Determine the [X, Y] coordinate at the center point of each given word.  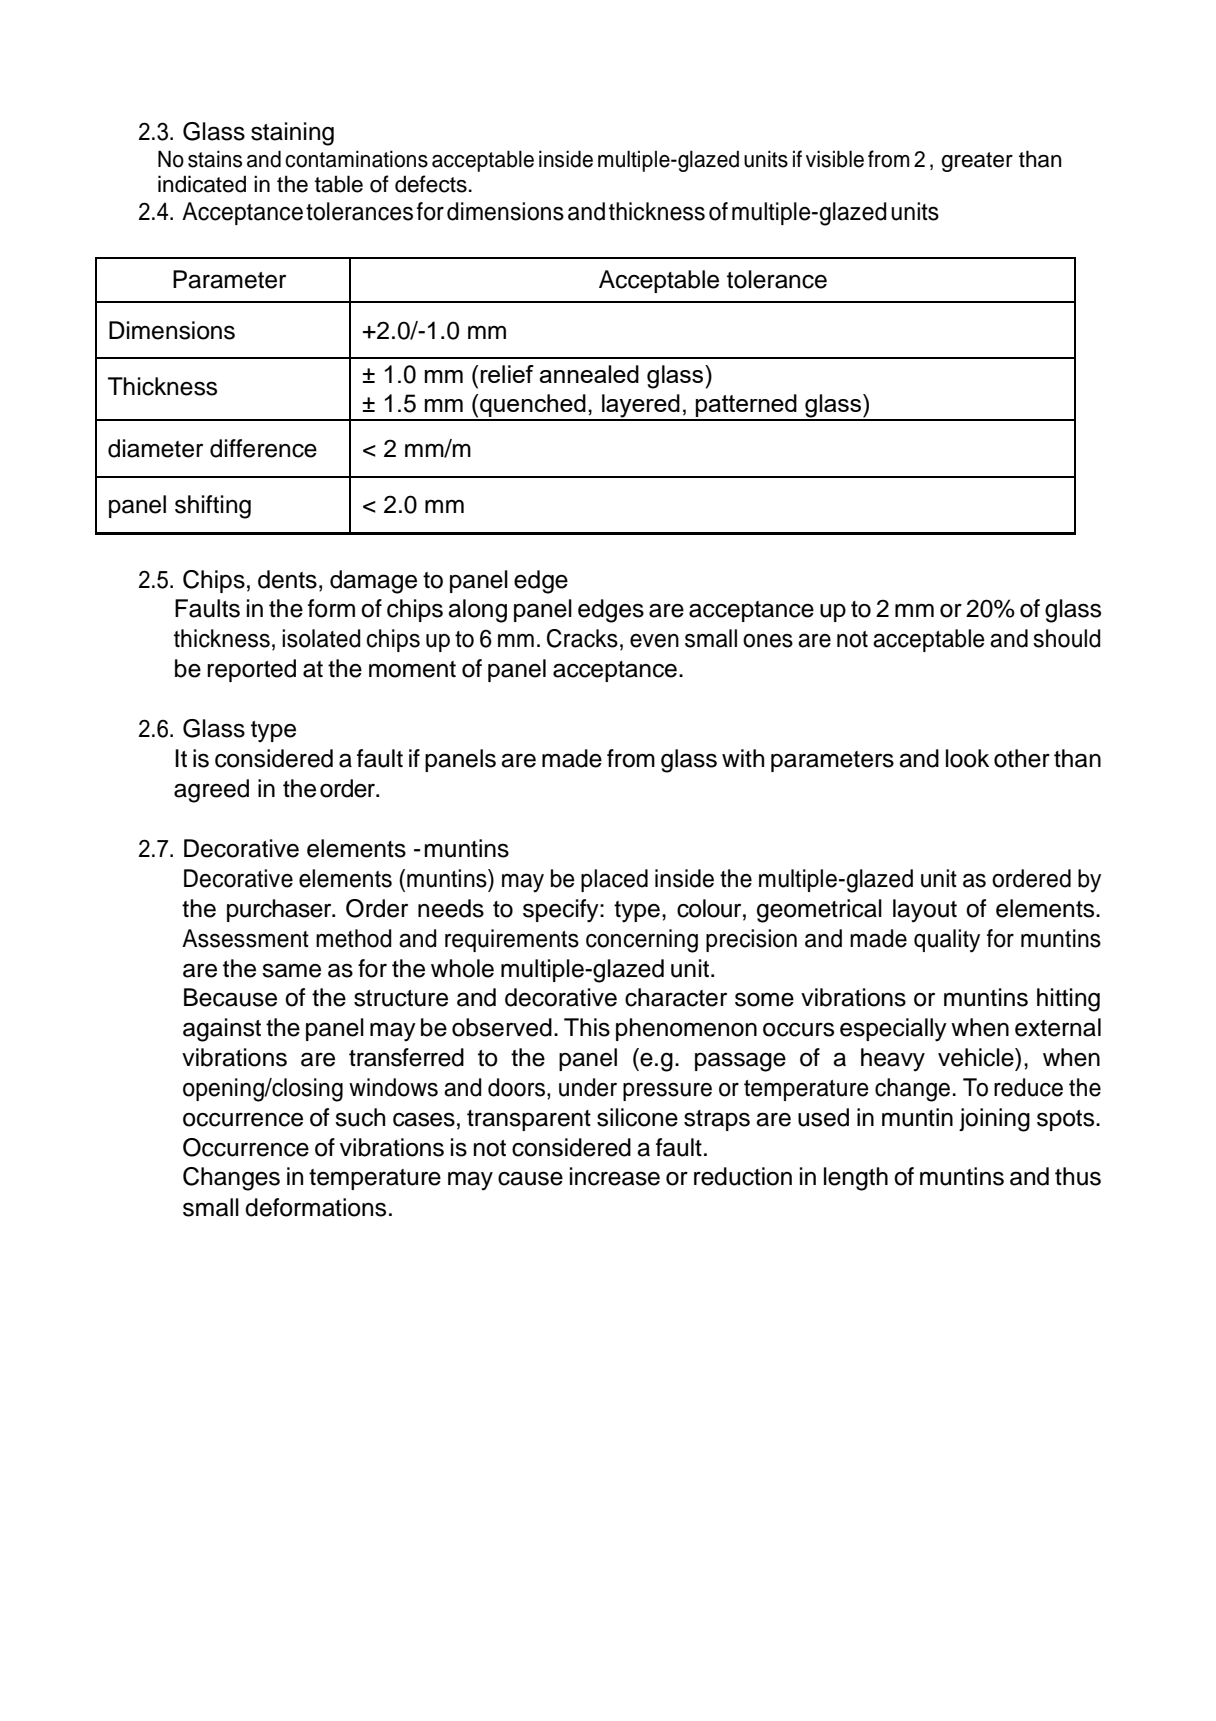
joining [994, 1120]
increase [615, 1176]
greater [977, 162]
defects [431, 184]
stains [215, 159]
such [360, 1117]
